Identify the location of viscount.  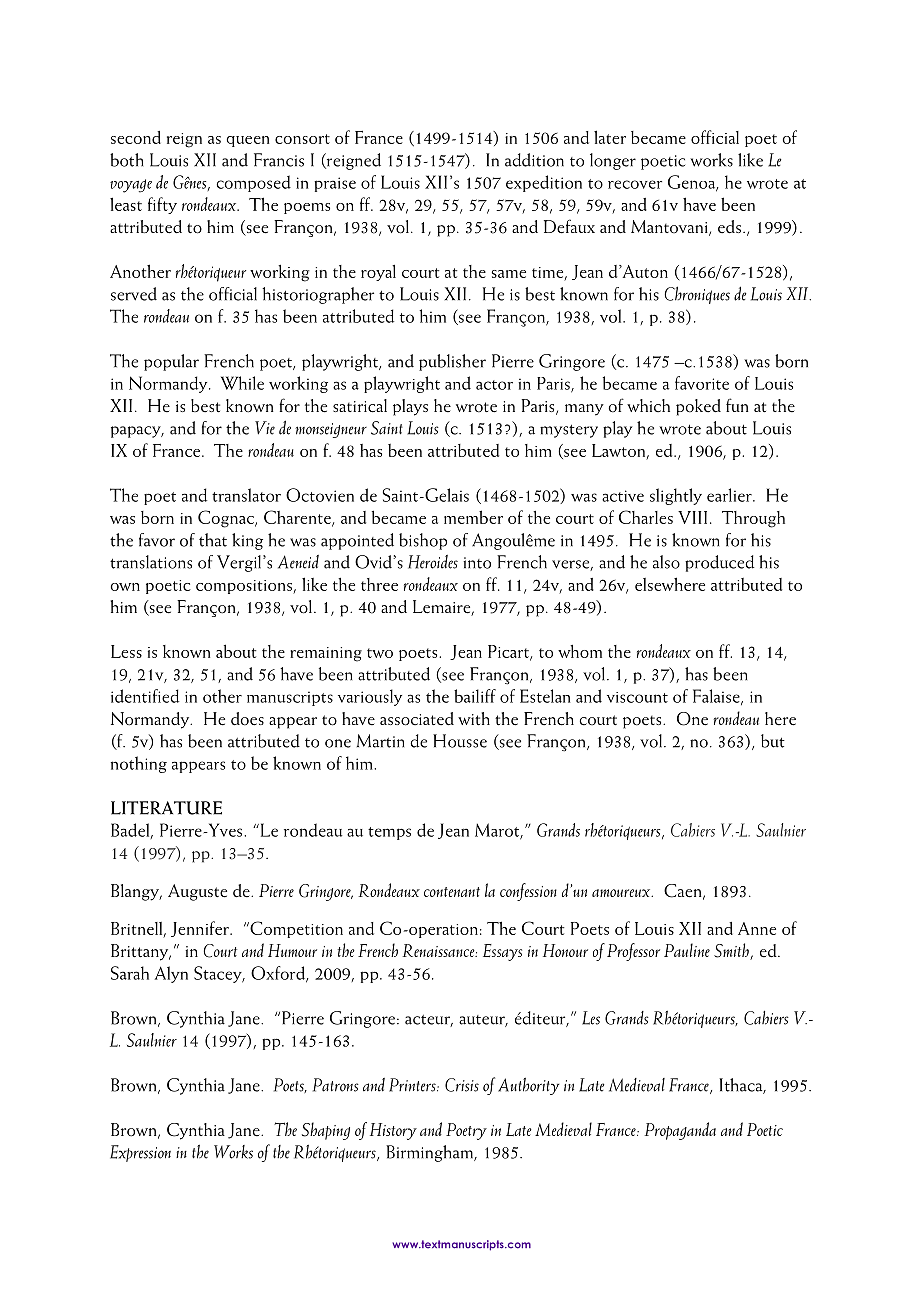
(637, 697).
